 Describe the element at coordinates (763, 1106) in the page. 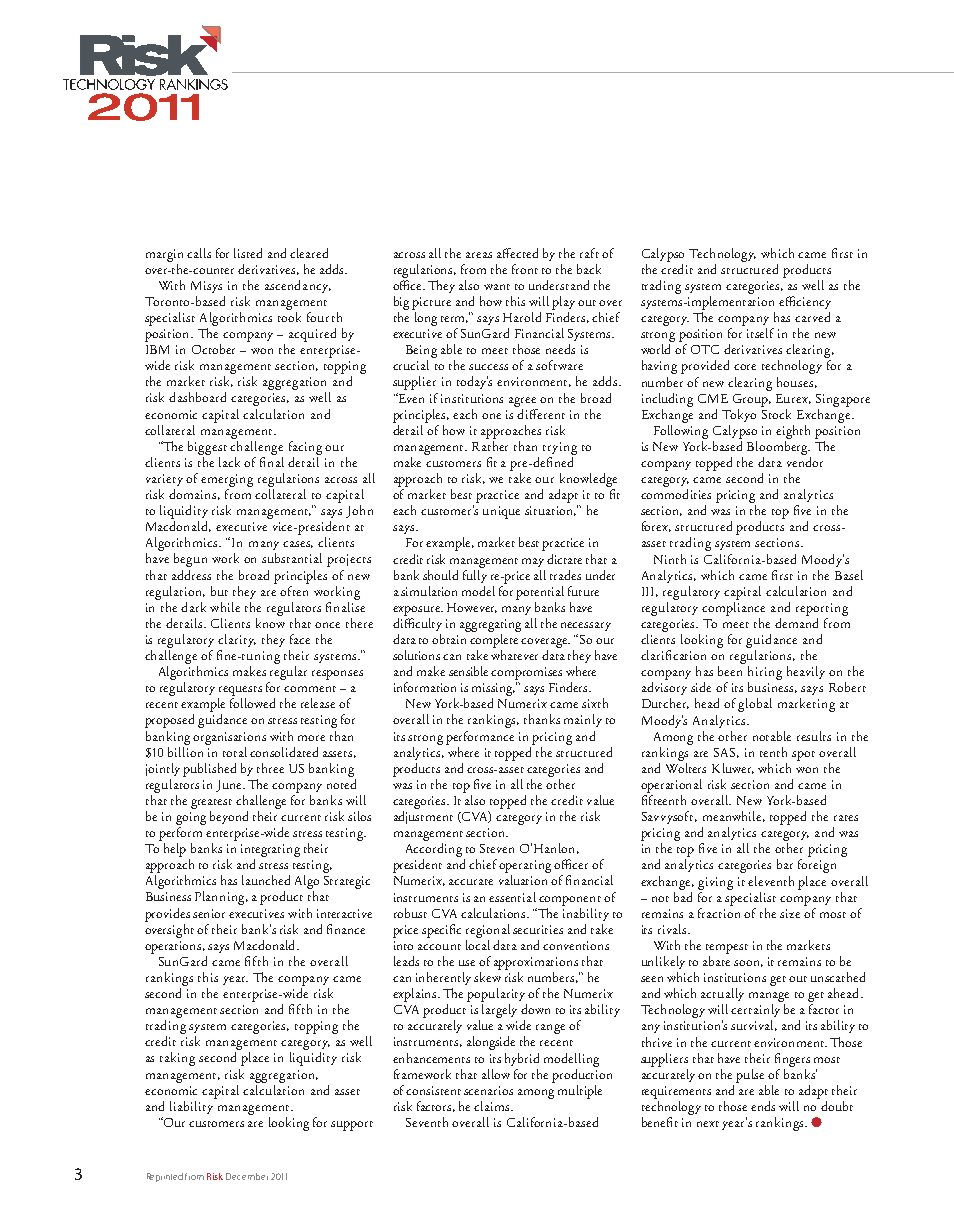

I see `ends` at that location.
